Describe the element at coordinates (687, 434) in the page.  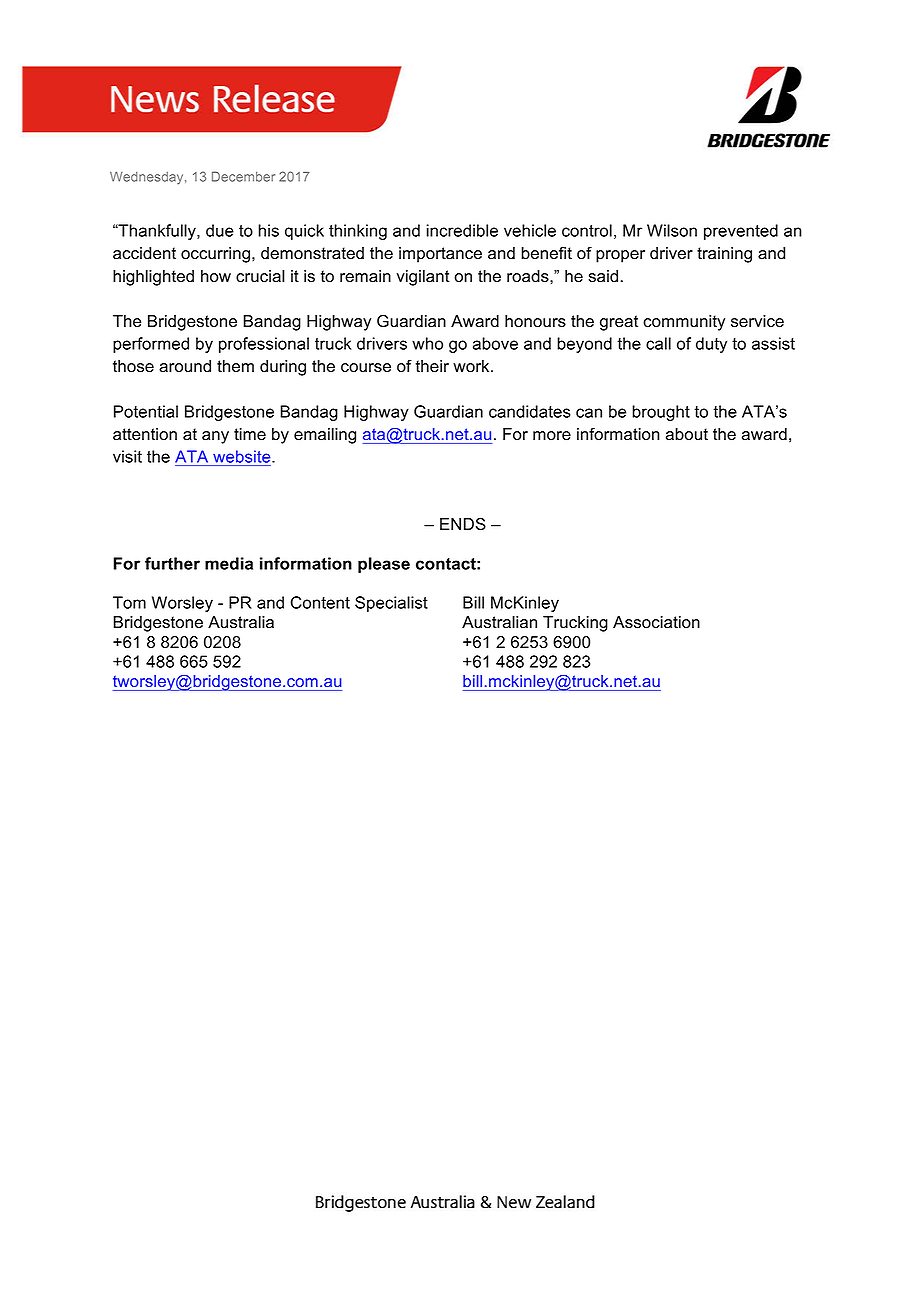
I see `about` at that location.
